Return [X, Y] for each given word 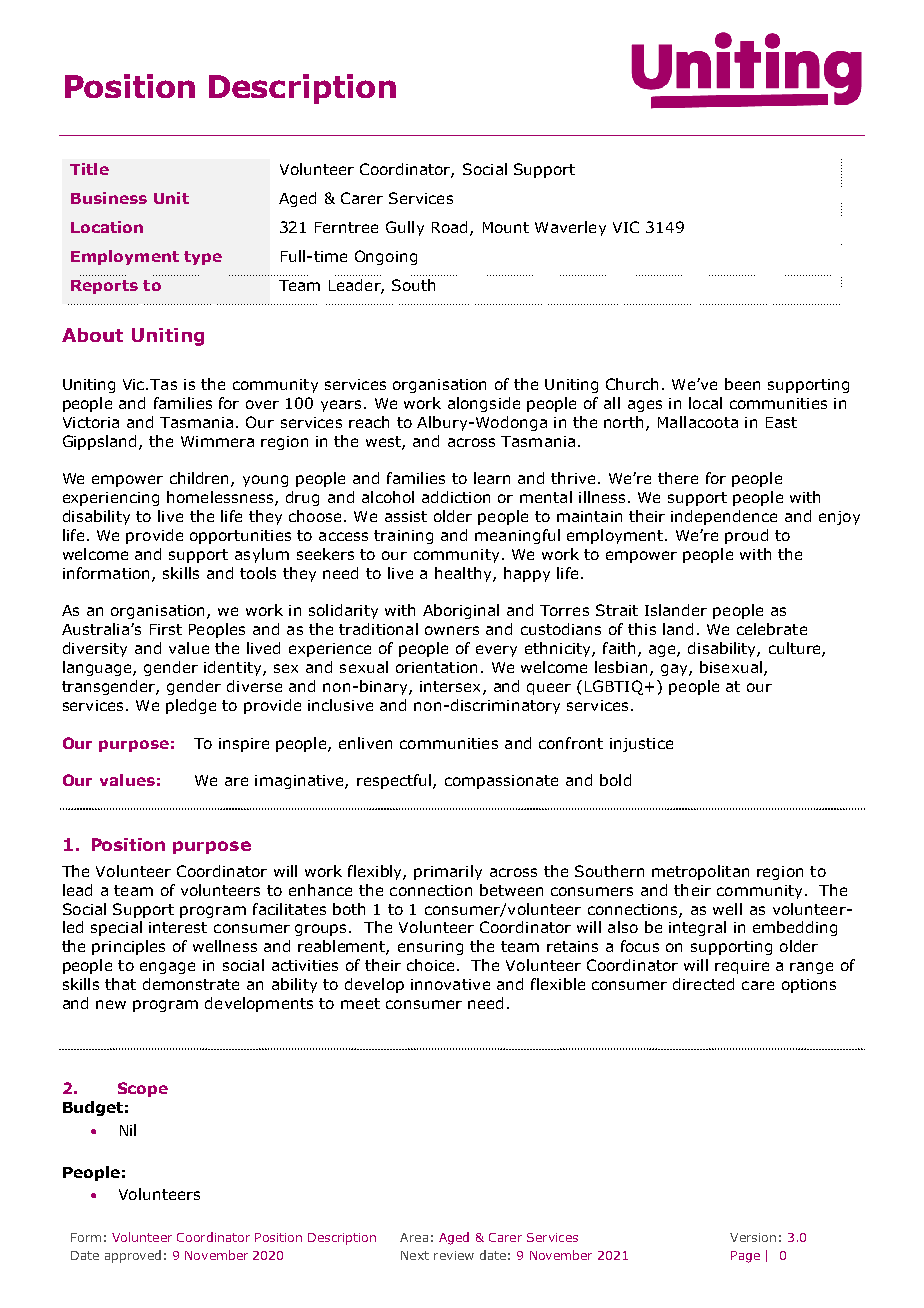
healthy [464, 574]
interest [178, 927]
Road [449, 227]
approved [133, 1256]
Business [109, 198]
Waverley [570, 228]
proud [746, 536]
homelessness [221, 498]
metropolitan [700, 872]
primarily [448, 872]
